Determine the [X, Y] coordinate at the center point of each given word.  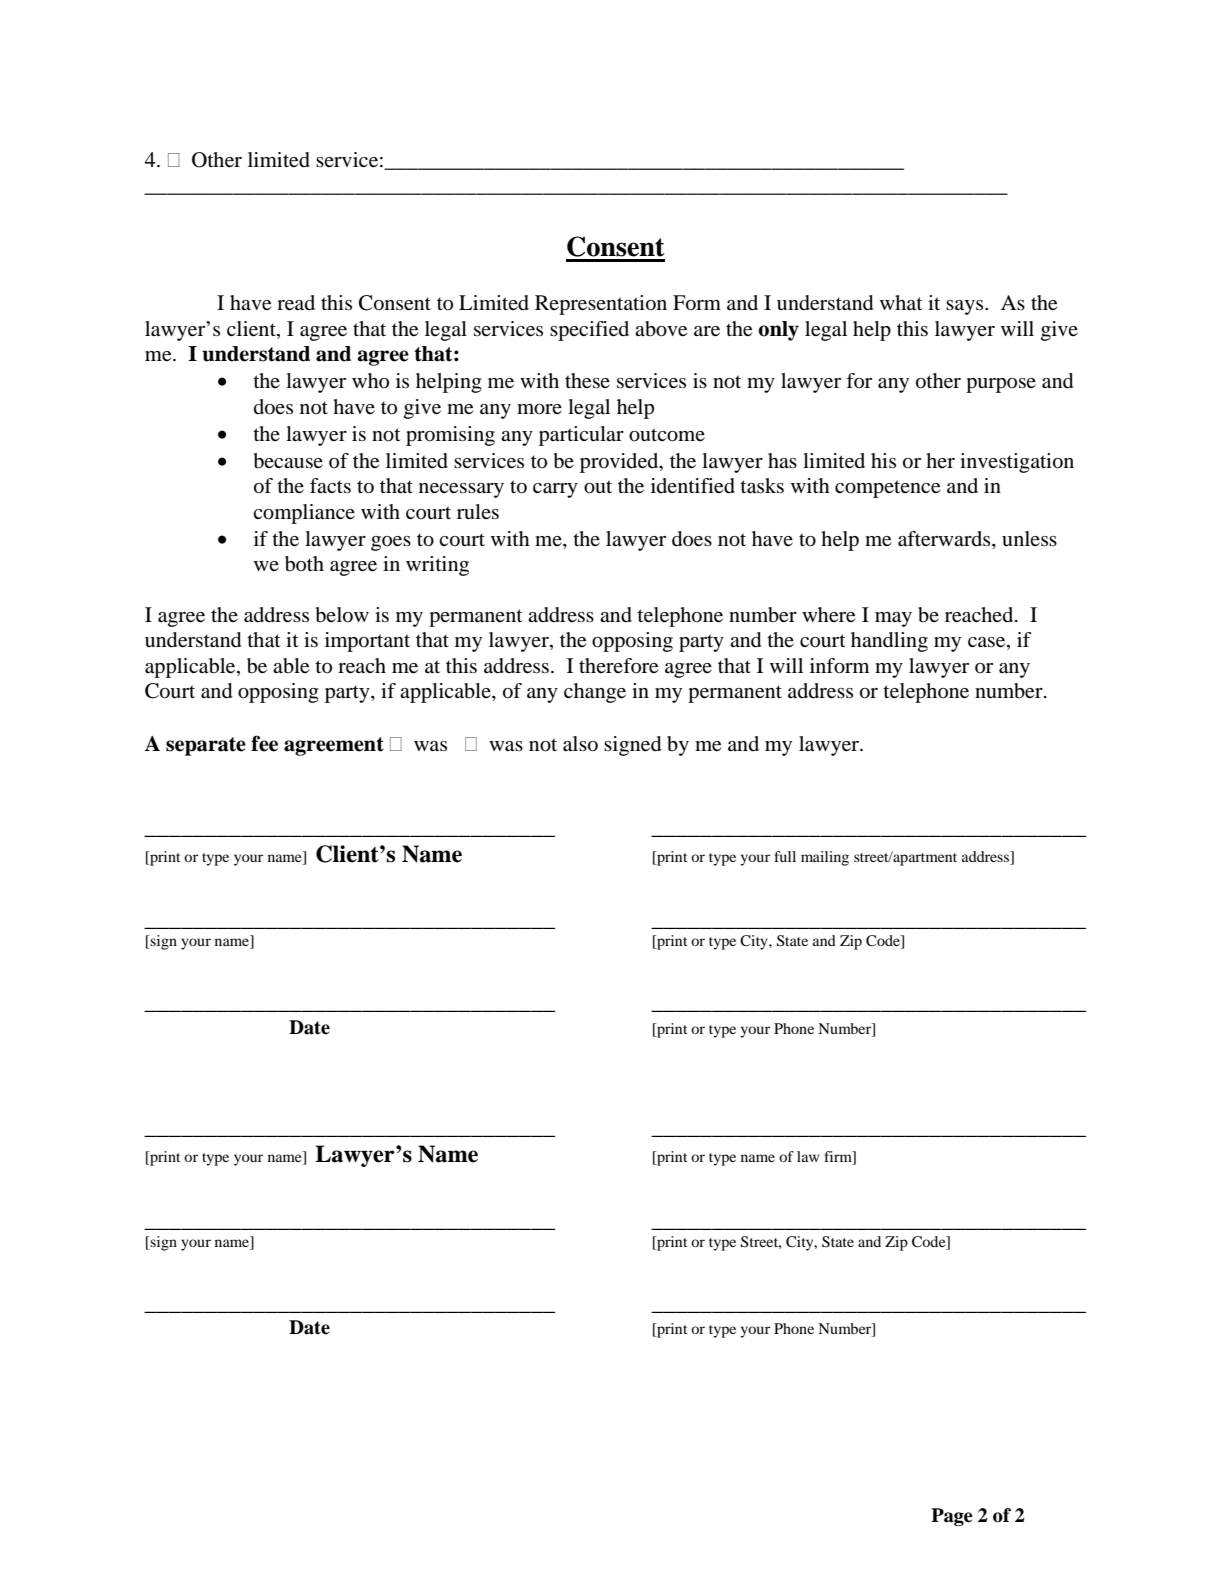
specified [589, 331]
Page [952, 1517]
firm [839, 1158]
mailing [825, 858]
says [966, 307]
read [296, 303]
